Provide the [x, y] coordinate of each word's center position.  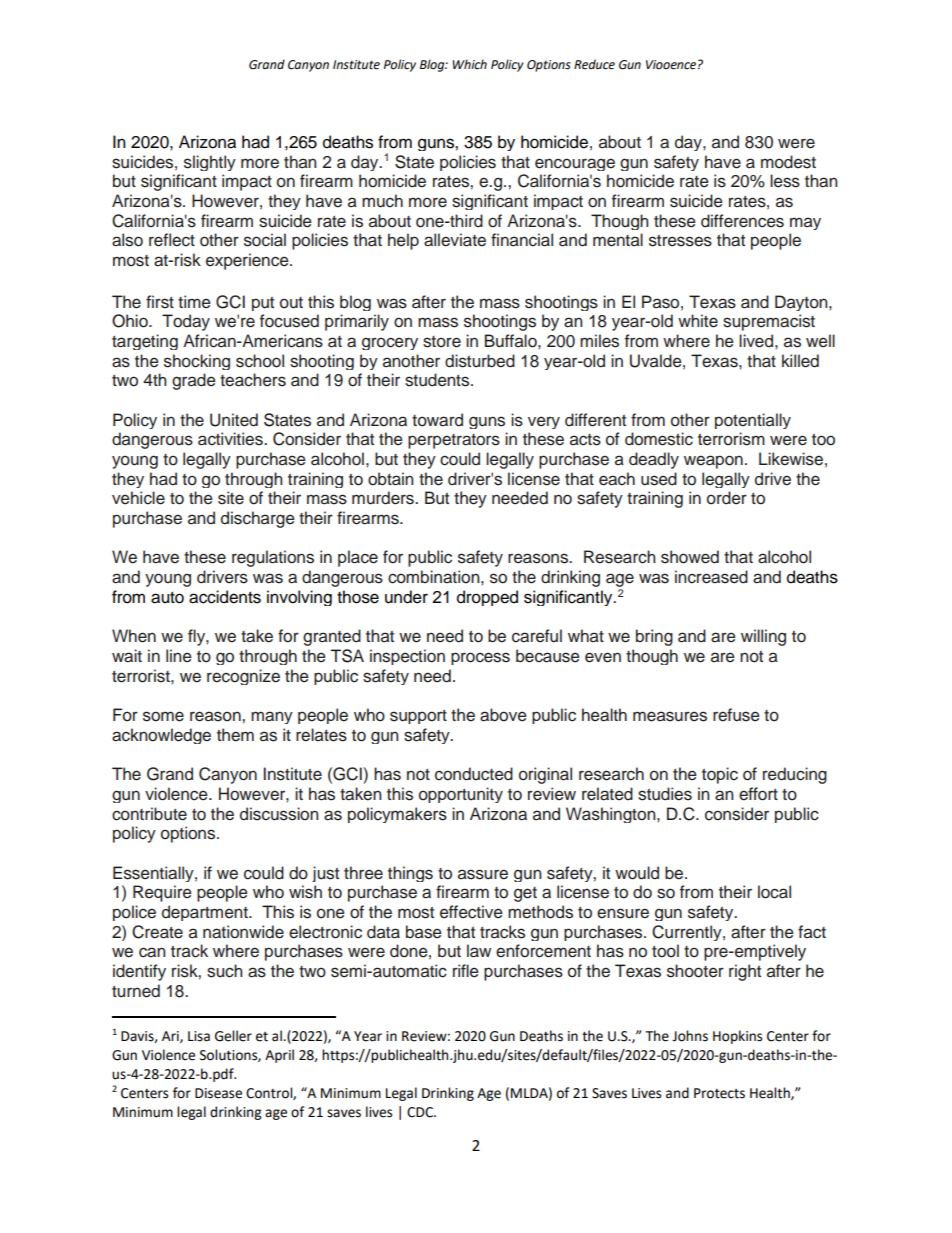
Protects [719, 1093]
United [234, 420]
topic [720, 775]
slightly [210, 163]
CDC [421, 1112]
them [235, 735]
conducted [474, 774]
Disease [218, 1093]
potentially [753, 421]
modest [788, 162]
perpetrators [454, 441]
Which [469, 64]
